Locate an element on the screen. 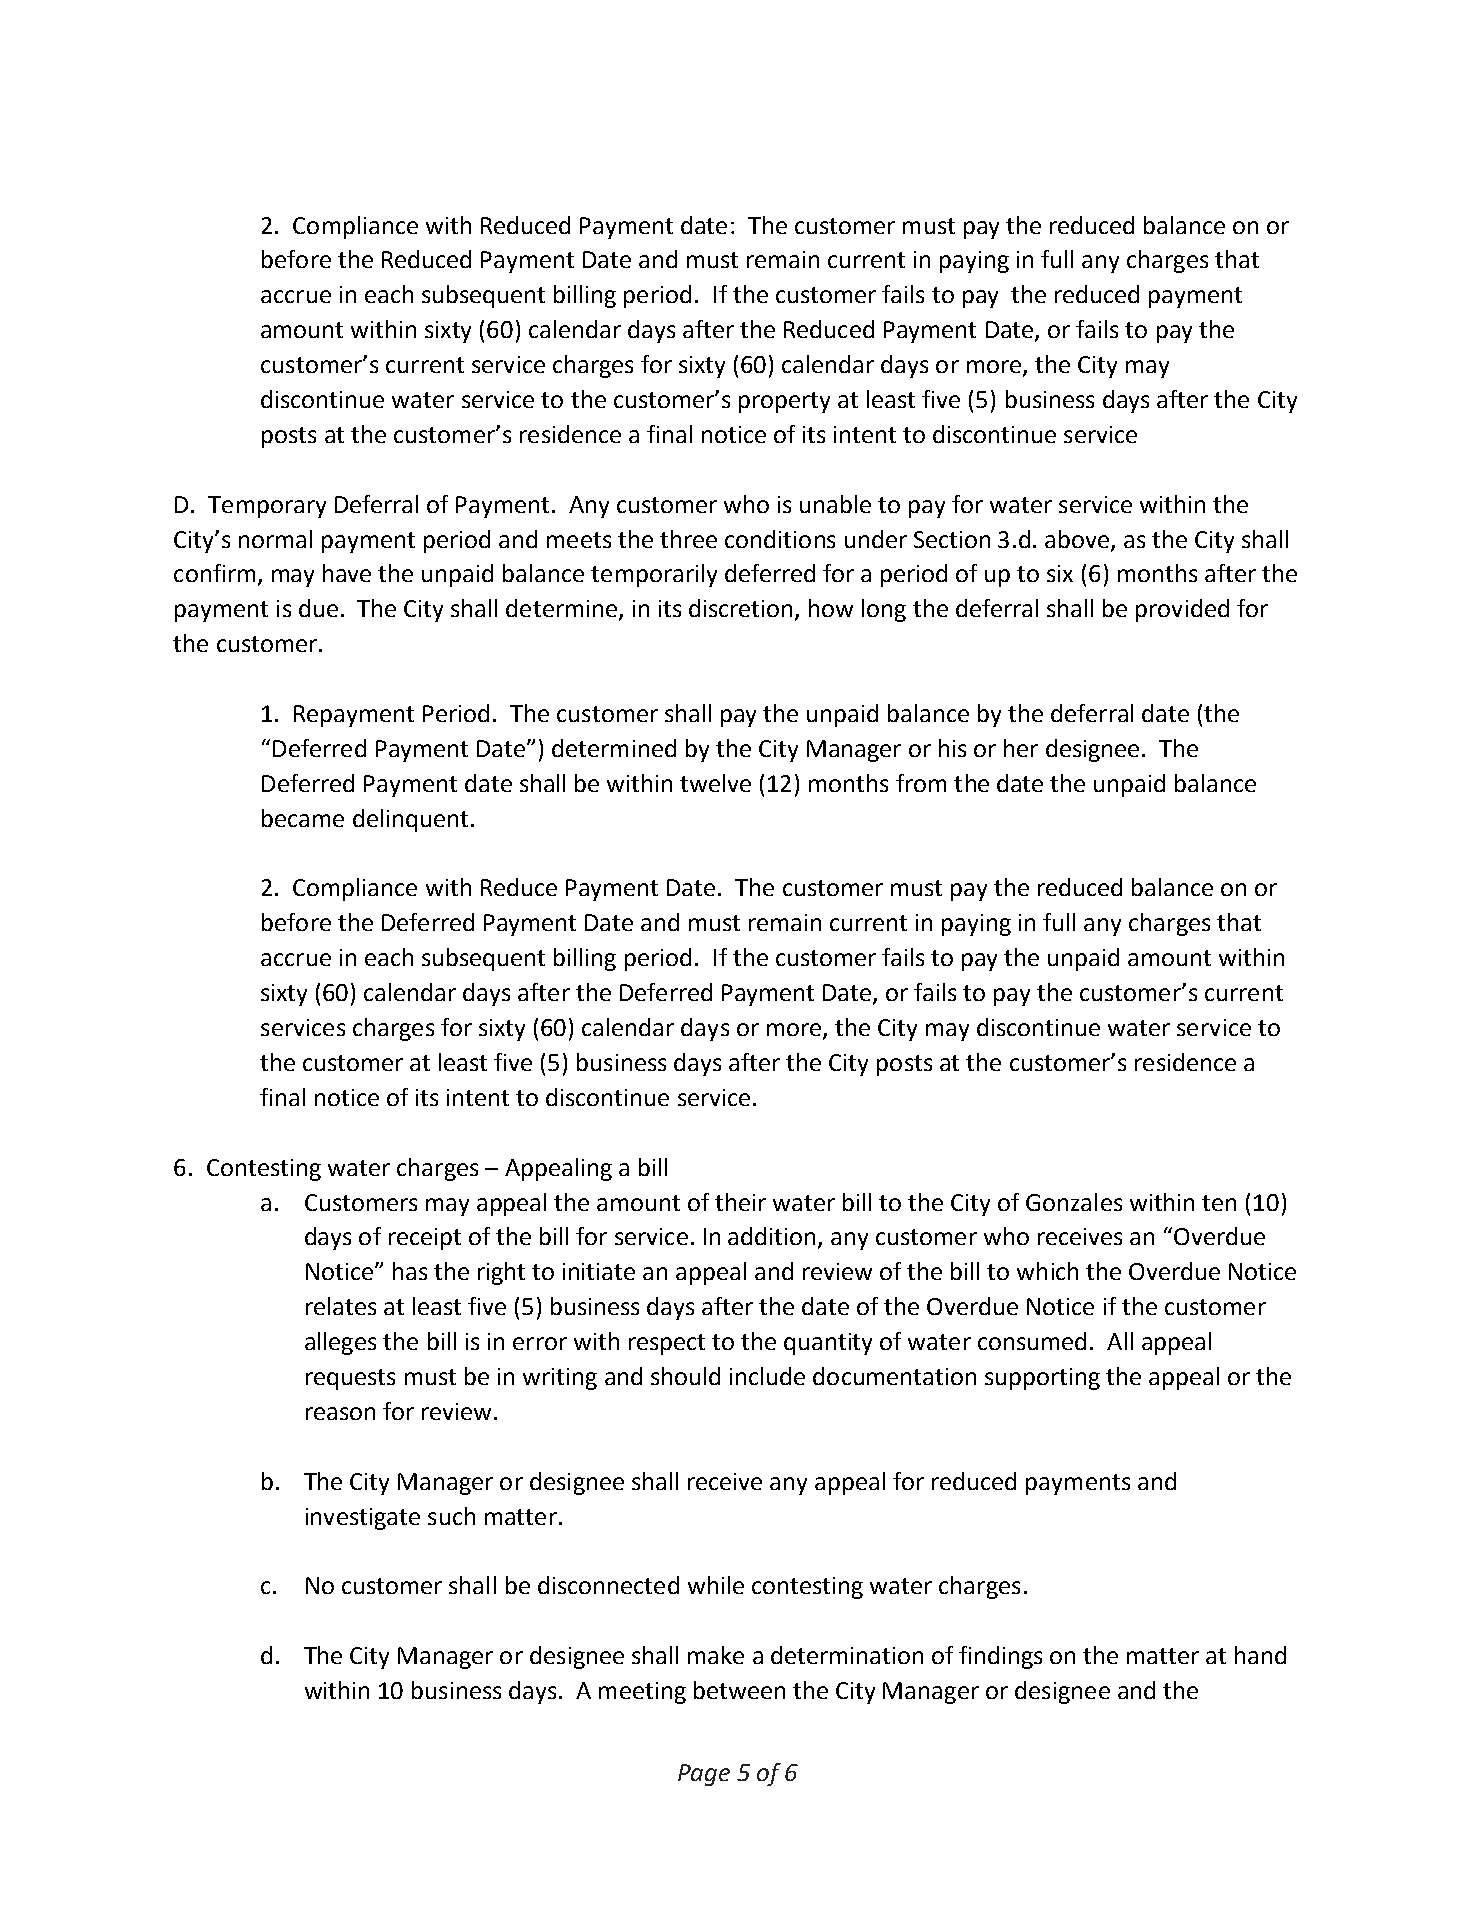 This screenshot has height=1907, width=1474. their is located at coordinates (740, 1202).
